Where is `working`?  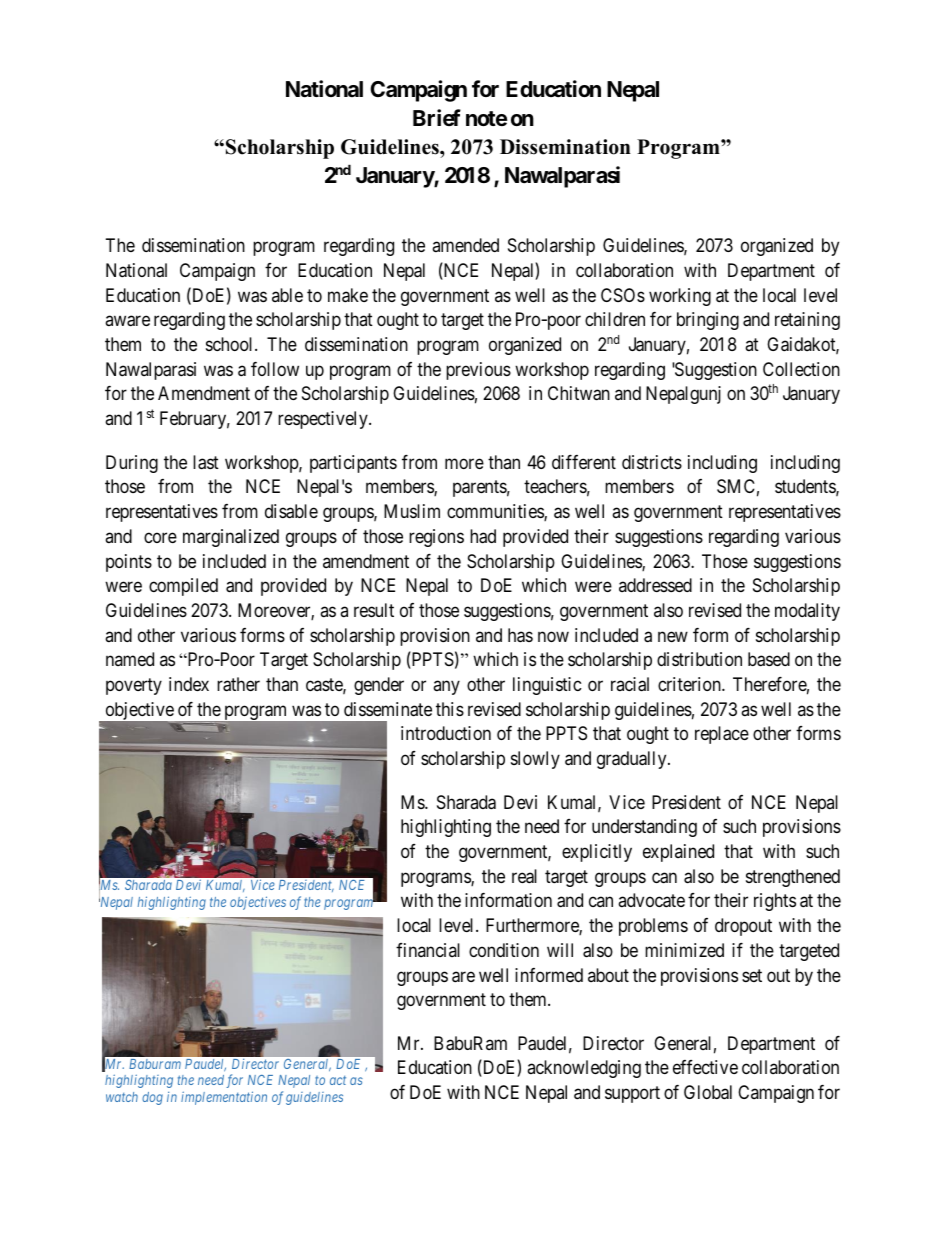
working is located at coordinates (680, 297).
